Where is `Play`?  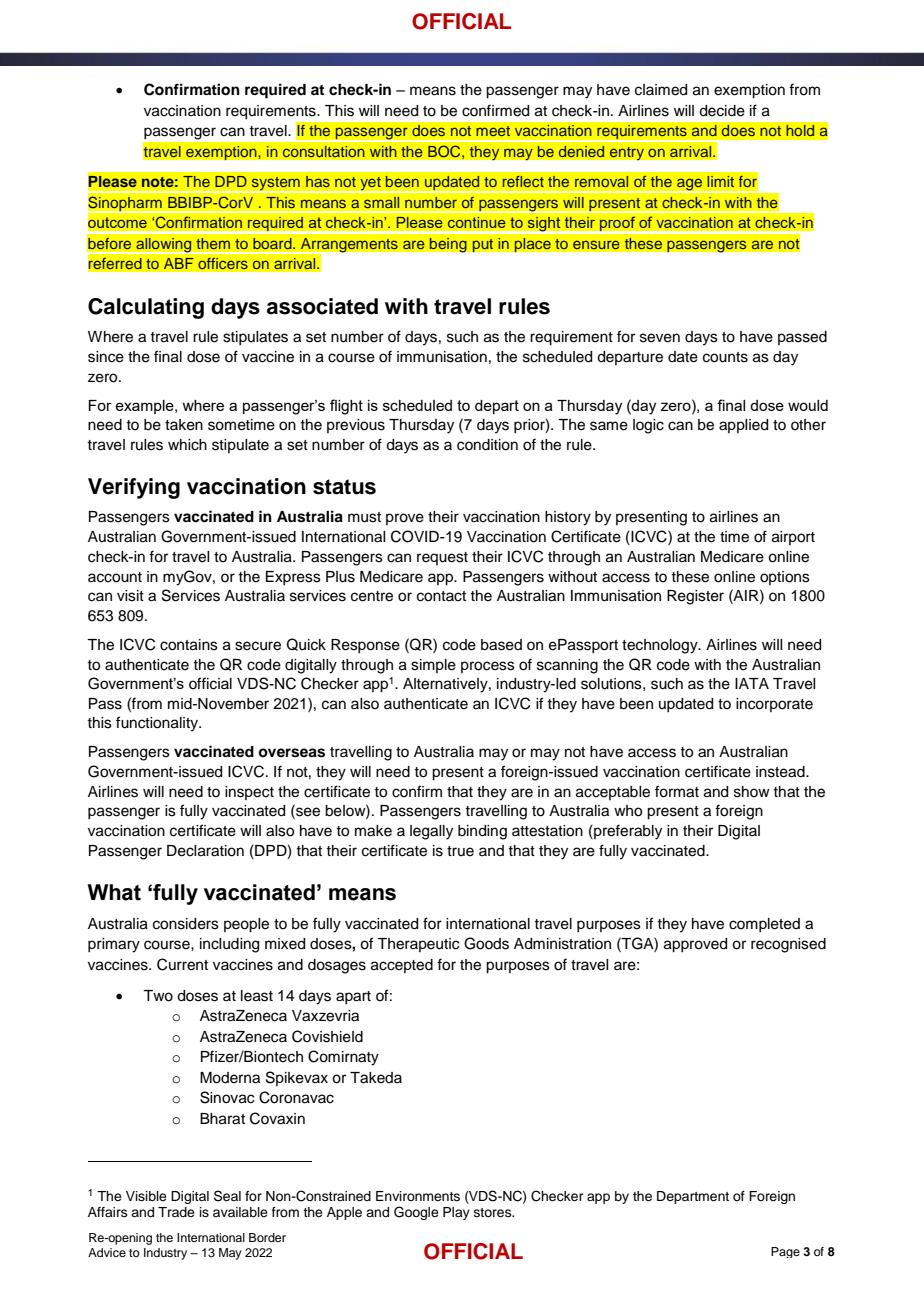
Play is located at coordinates (456, 1213).
